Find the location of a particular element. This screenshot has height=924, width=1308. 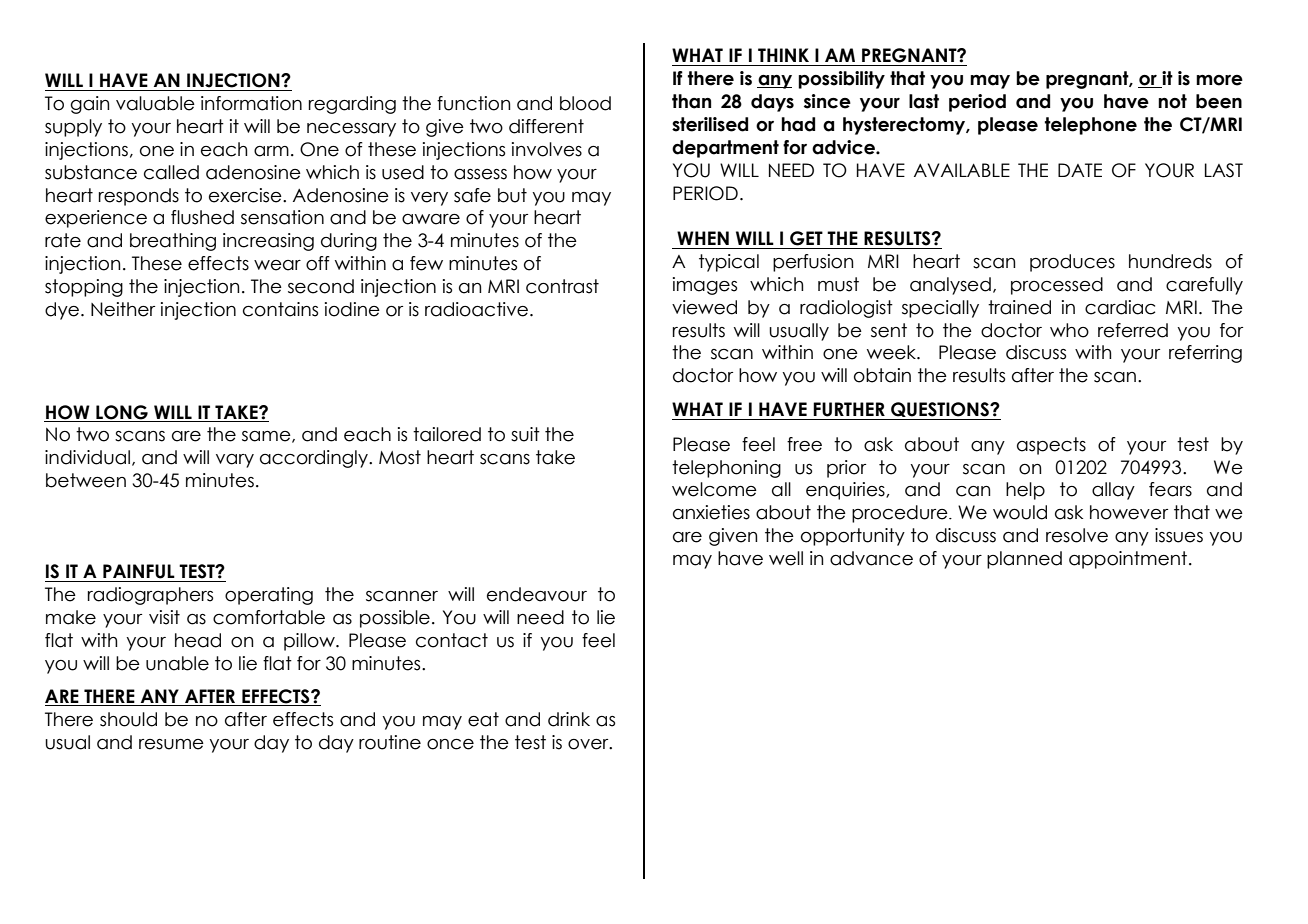

drink is located at coordinates (569, 719).
